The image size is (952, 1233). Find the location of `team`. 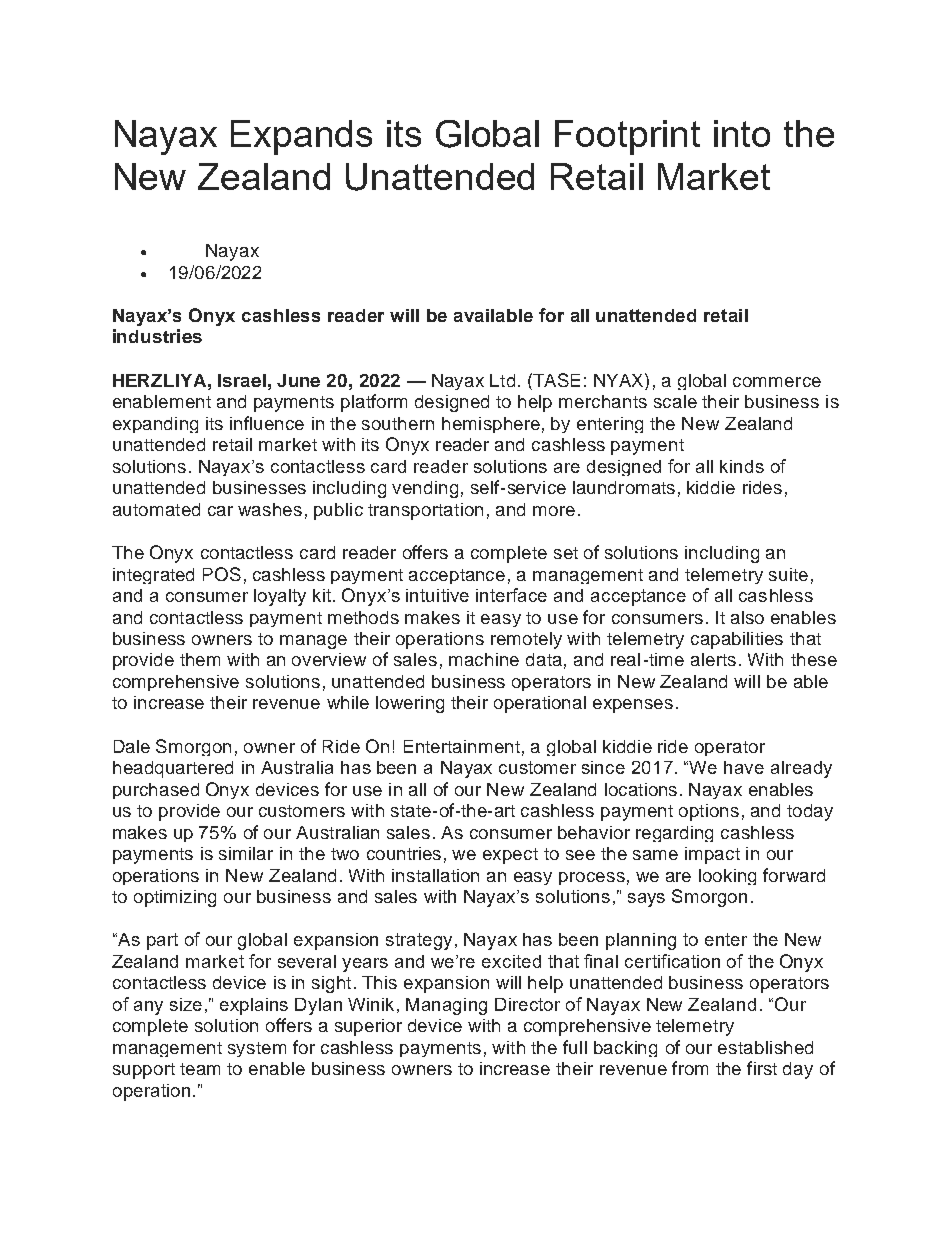

team is located at coordinates (200, 1069).
